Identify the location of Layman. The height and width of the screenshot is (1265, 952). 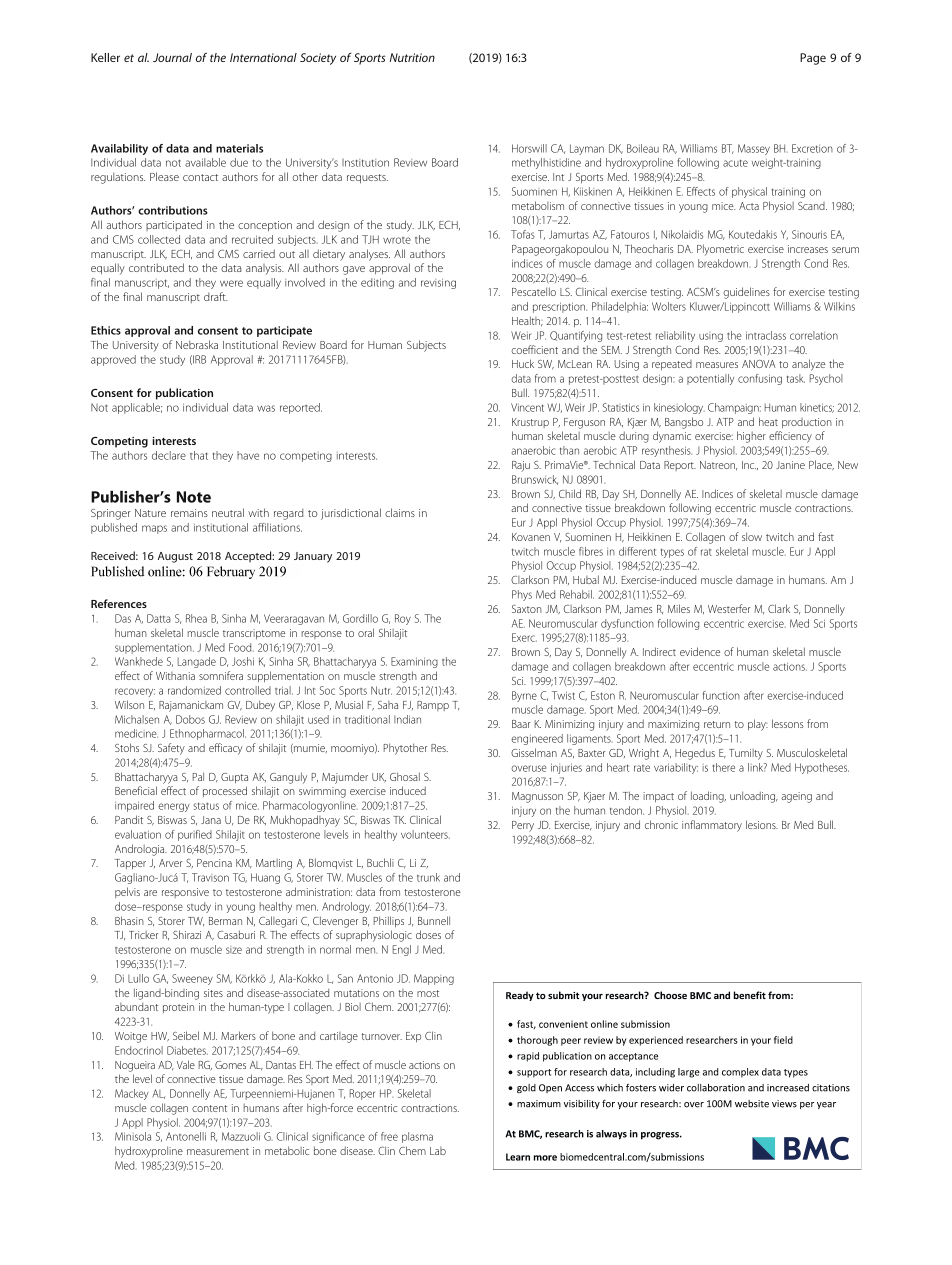
(587, 149).
